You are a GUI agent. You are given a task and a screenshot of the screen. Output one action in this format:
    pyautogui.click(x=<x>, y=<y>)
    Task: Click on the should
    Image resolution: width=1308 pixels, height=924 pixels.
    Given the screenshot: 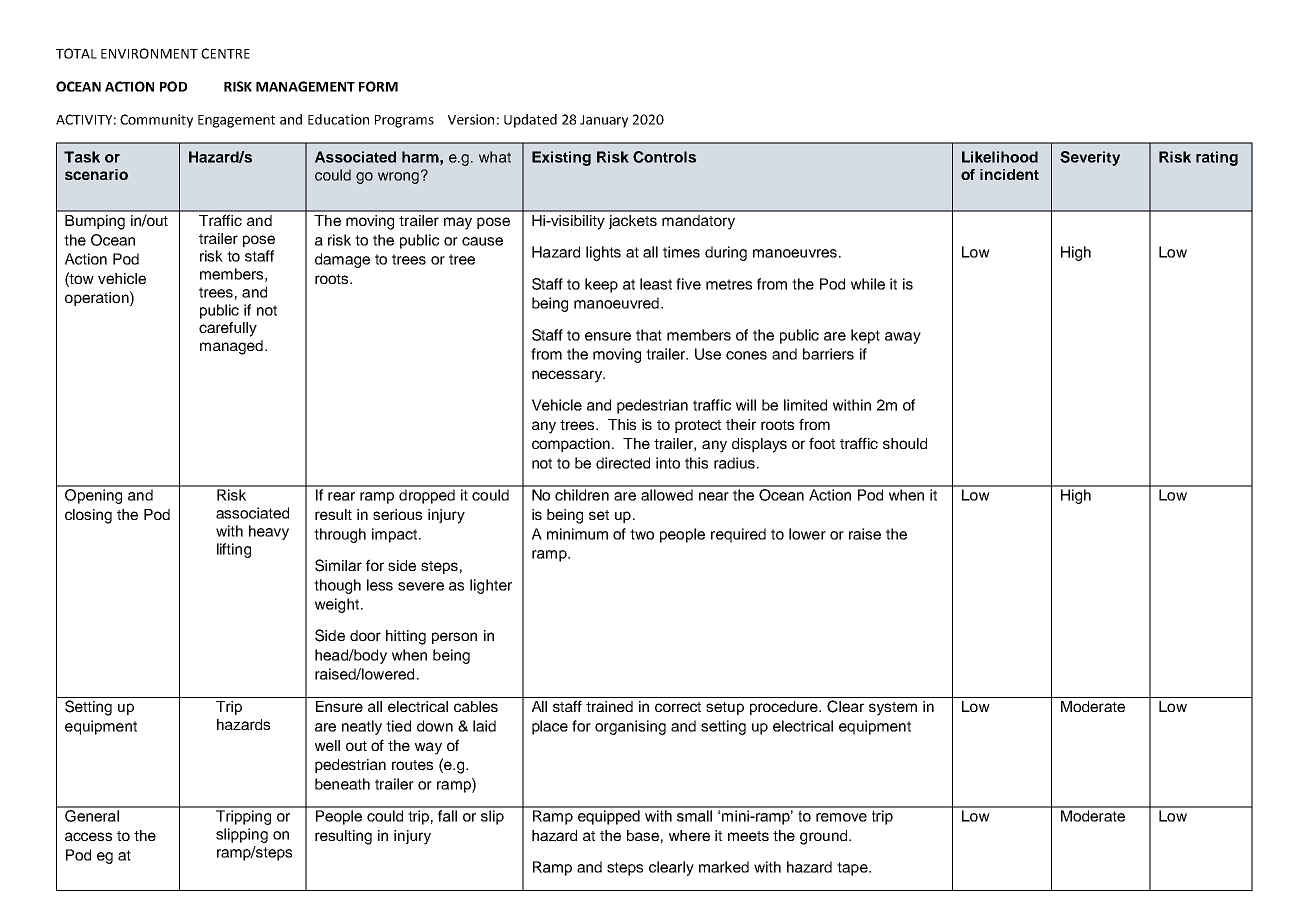 What is the action you would take?
    pyautogui.click(x=905, y=443)
